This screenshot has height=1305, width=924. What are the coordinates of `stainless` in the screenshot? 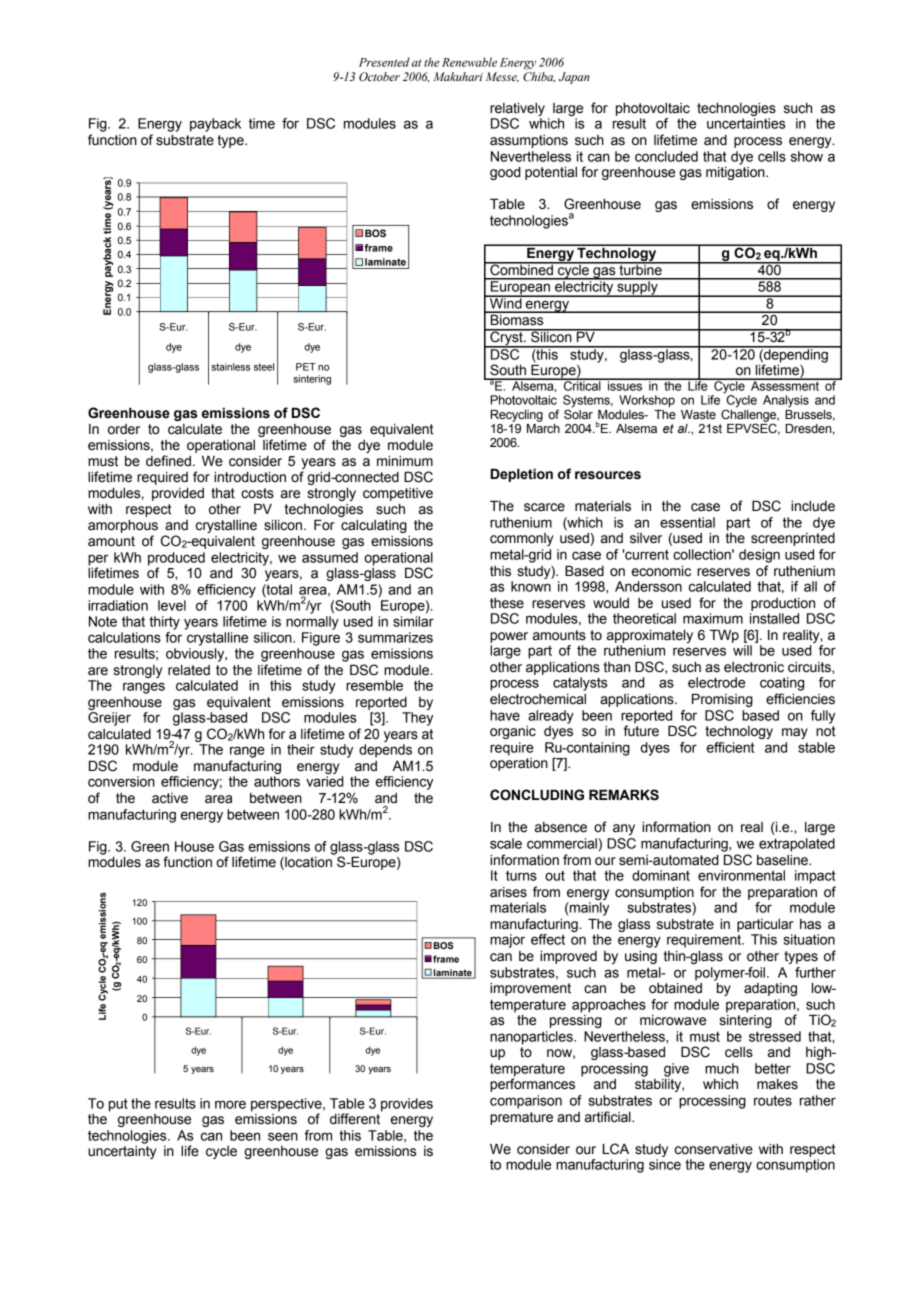 It's located at (230, 367).
